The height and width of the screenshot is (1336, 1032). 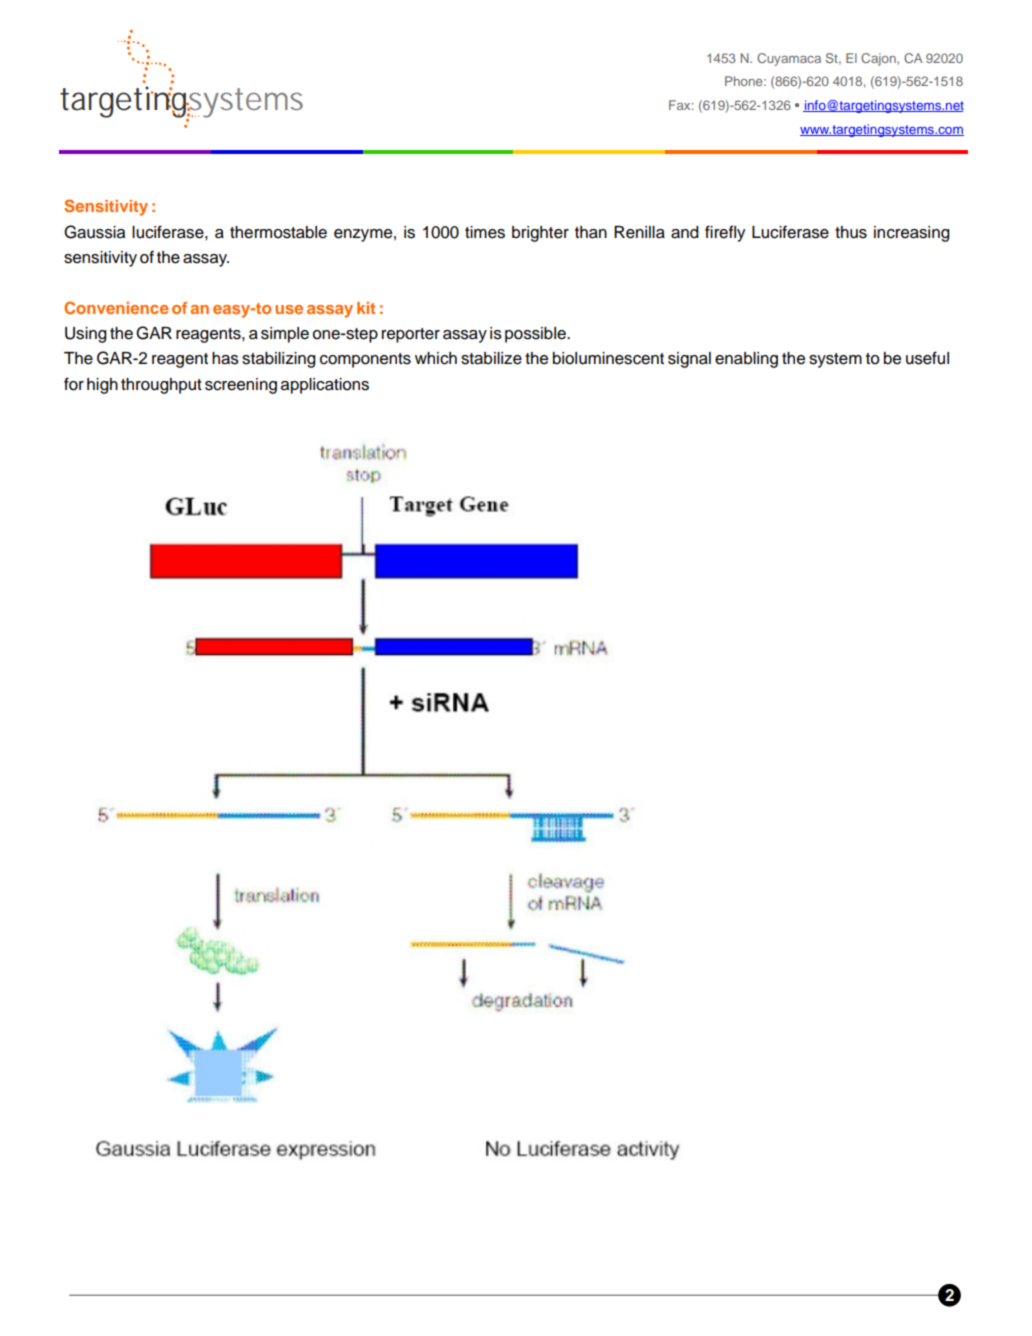 What do you see at coordinates (161, 386) in the screenshot?
I see `throughput` at bounding box center [161, 386].
